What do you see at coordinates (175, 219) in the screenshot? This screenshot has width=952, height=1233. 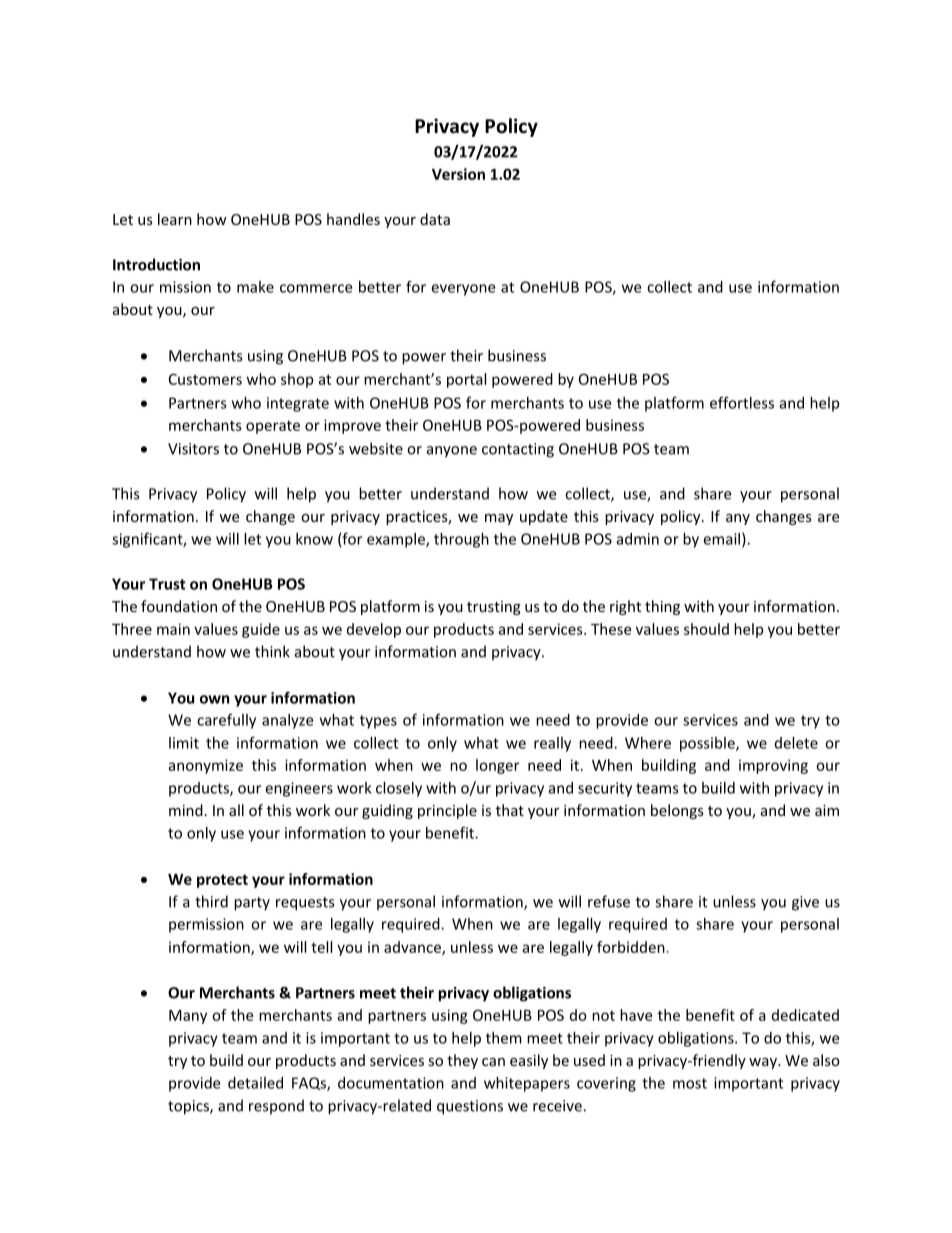 I see `learn` at bounding box center [175, 219].
